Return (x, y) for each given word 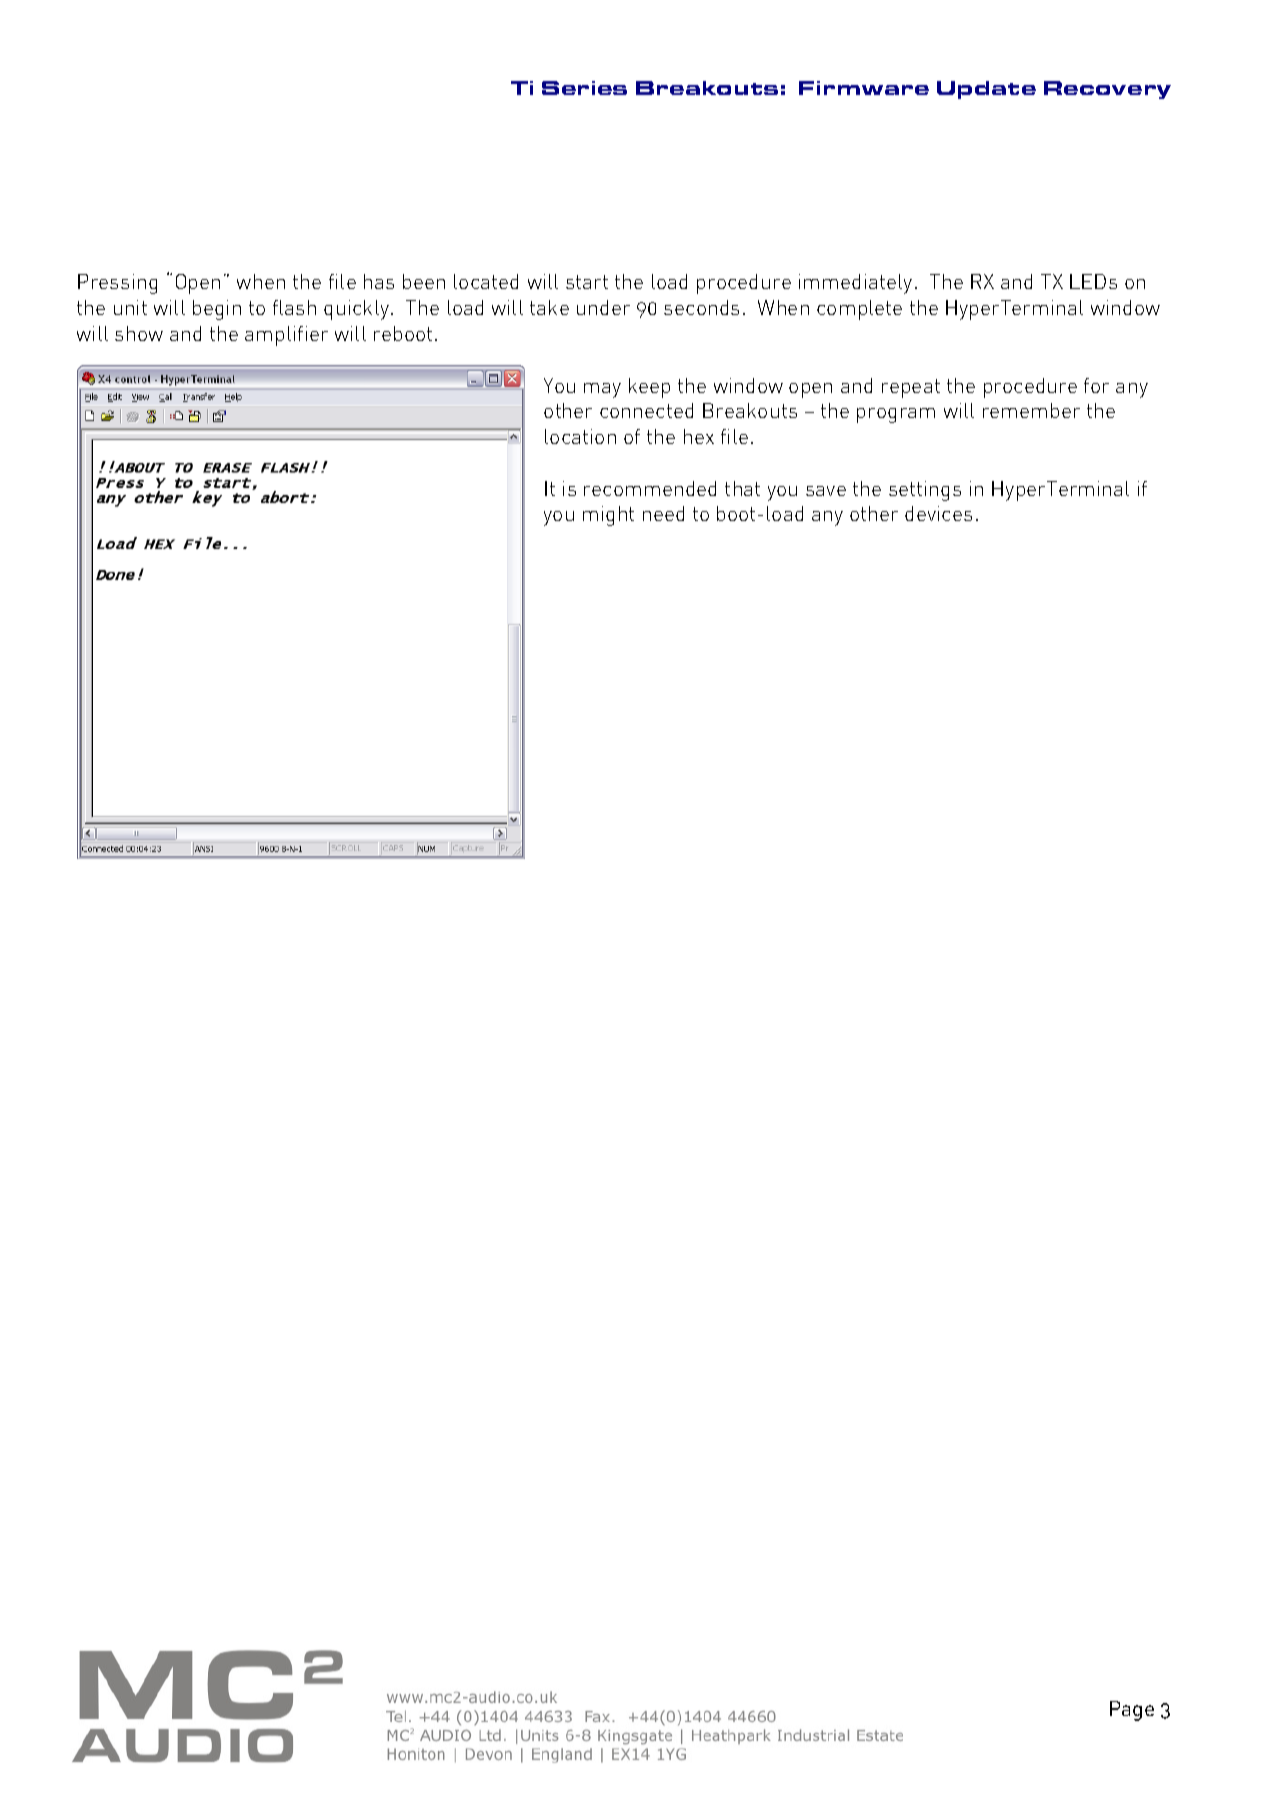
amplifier (286, 336)
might (608, 516)
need (663, 513)
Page (1132, 1711)
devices (938, 513)
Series (584, 88)
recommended (650, 488)
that (742, 488)
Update (986, 90)
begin (217, 310)
